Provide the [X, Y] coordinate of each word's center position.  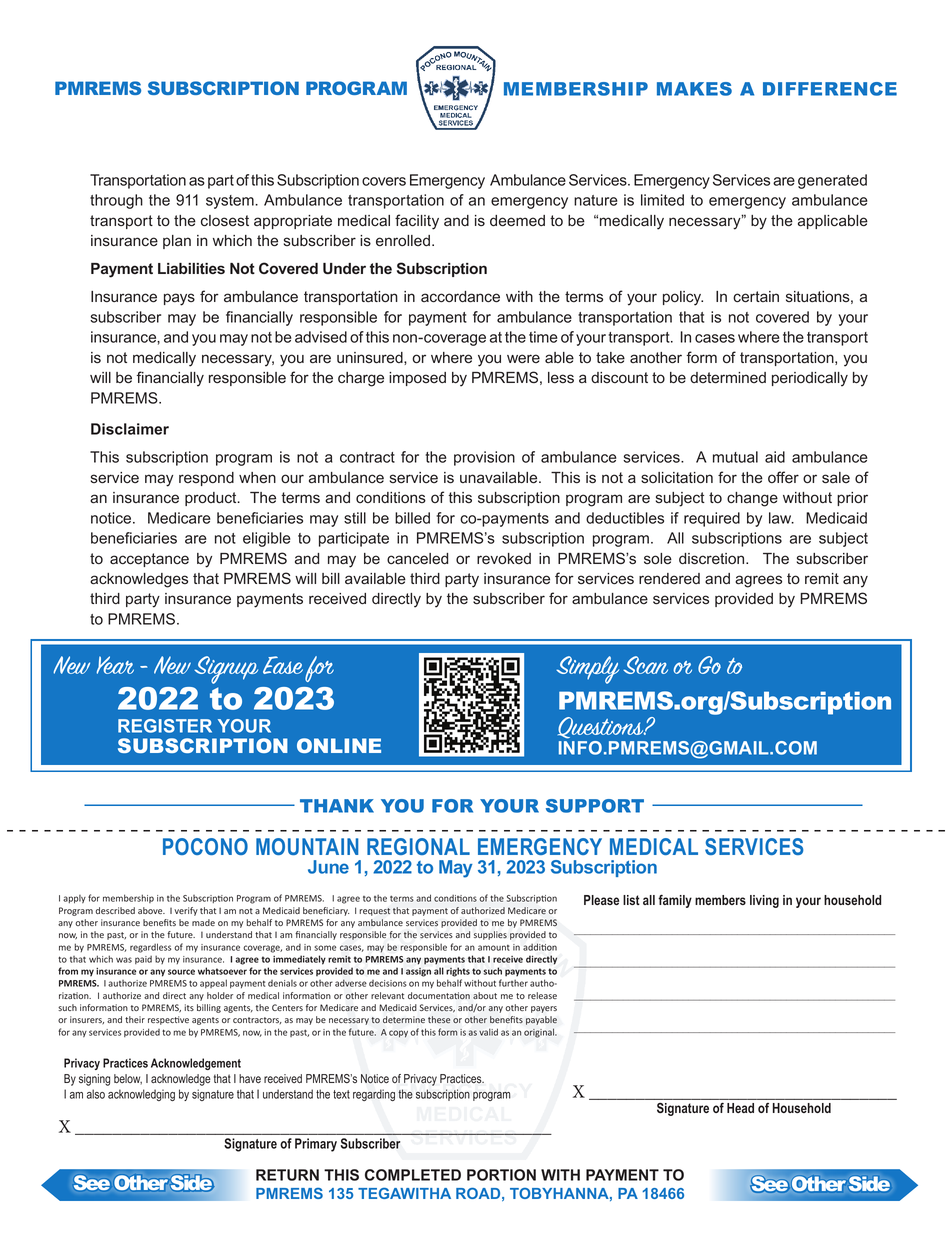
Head [740, 1108]
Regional [418, 846]
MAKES [694, 89]
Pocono [205, 846]
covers [384, 181]
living [764, 901]
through [116, 201]
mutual [735, 457]
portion [501, 1175]
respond [206, 479]
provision [484, 458]
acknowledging [141, 1095]
